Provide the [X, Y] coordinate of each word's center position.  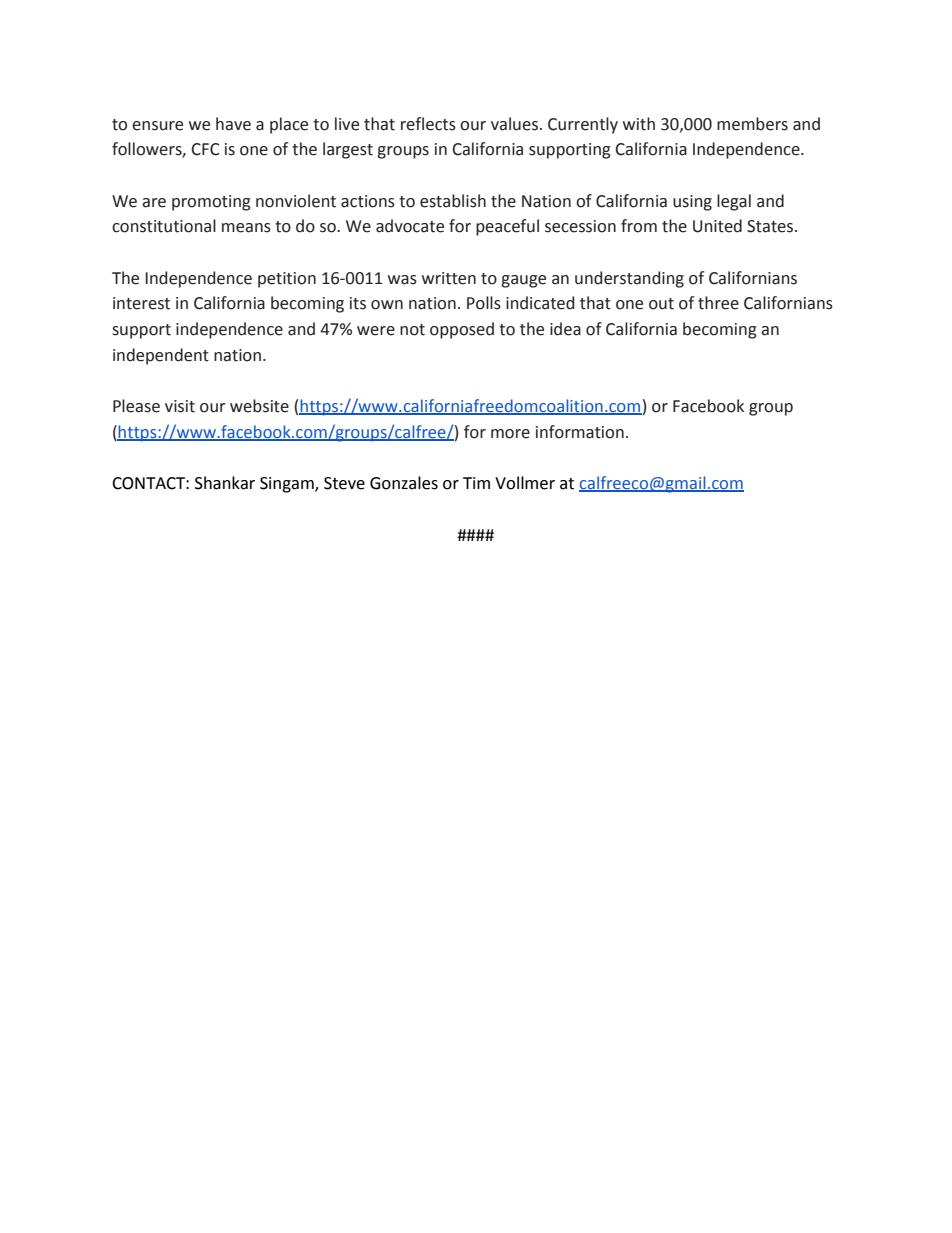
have [233, 124]
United [717, 226]
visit [180, 406]
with [639, 124]
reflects [428, 124]
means [246, 228]
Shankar [225, 483]
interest [141, 303]
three [718, 303]
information [580, 432]
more [510, 434]
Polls [484, 303]
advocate [410, 226]
